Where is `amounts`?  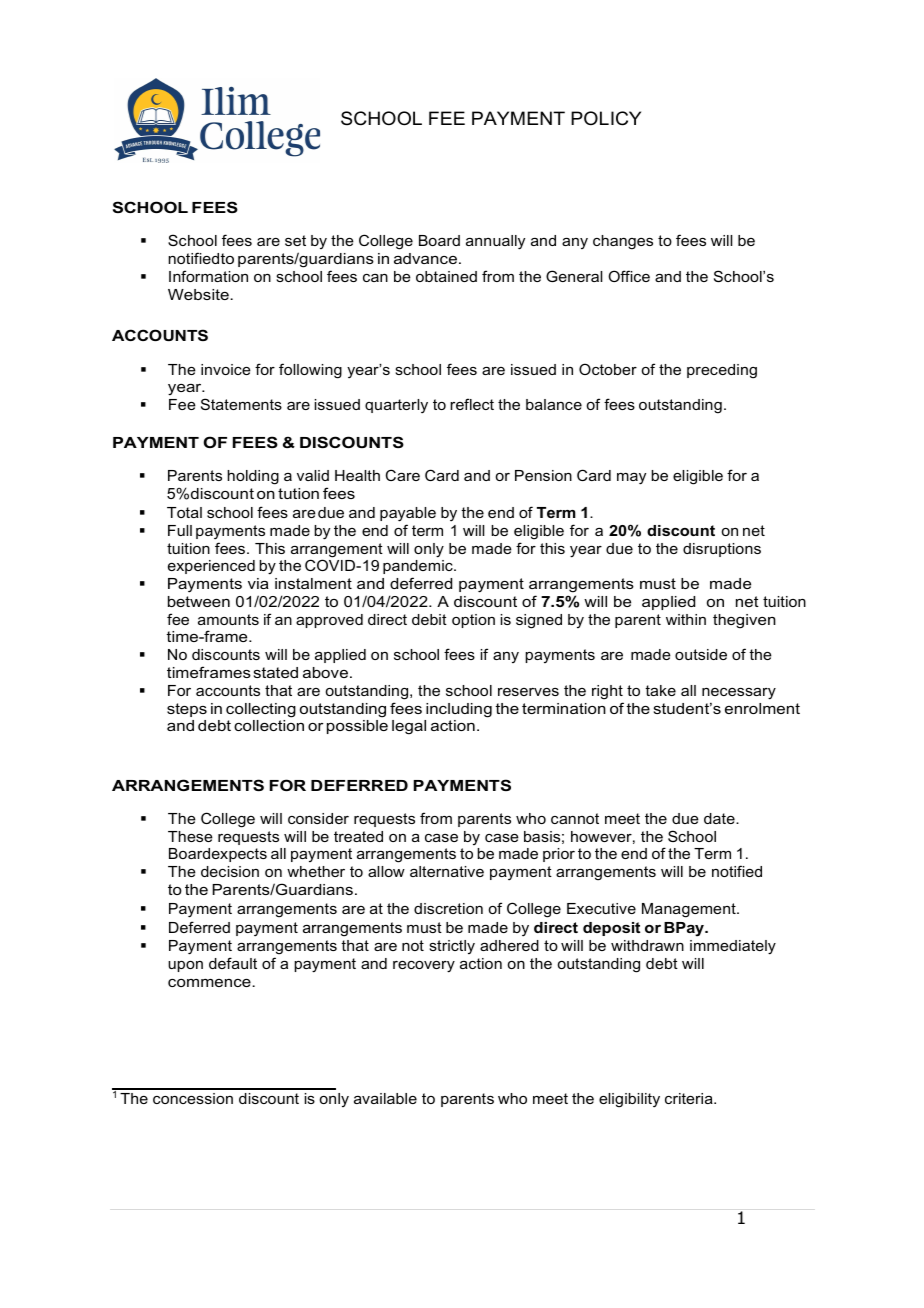 amounts is located at coordinates (228, 619).
